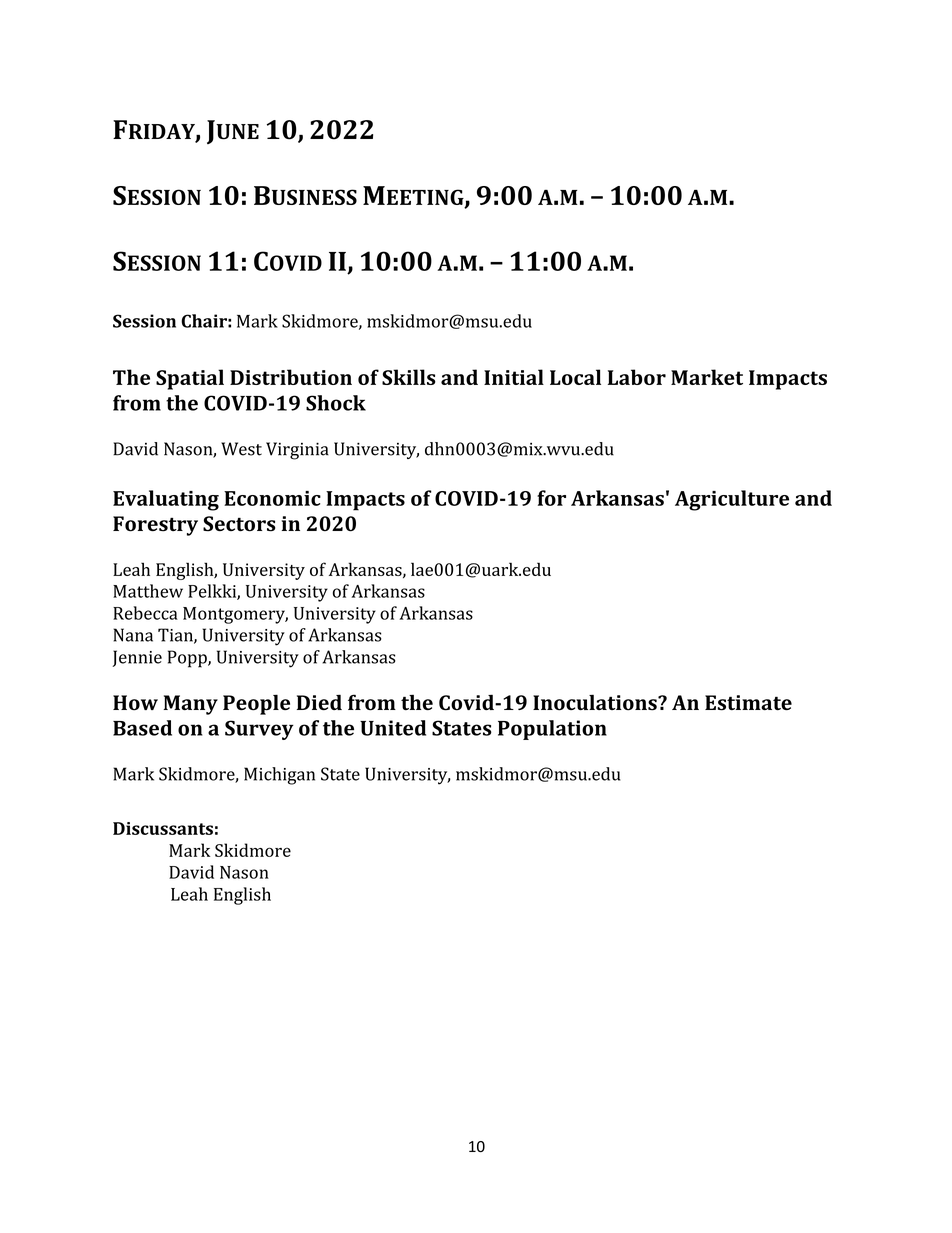 The width and height of the document is (952, 1233). Describe the element at coordinates (190, 379) in the document. I see `Spatial` at that location.
